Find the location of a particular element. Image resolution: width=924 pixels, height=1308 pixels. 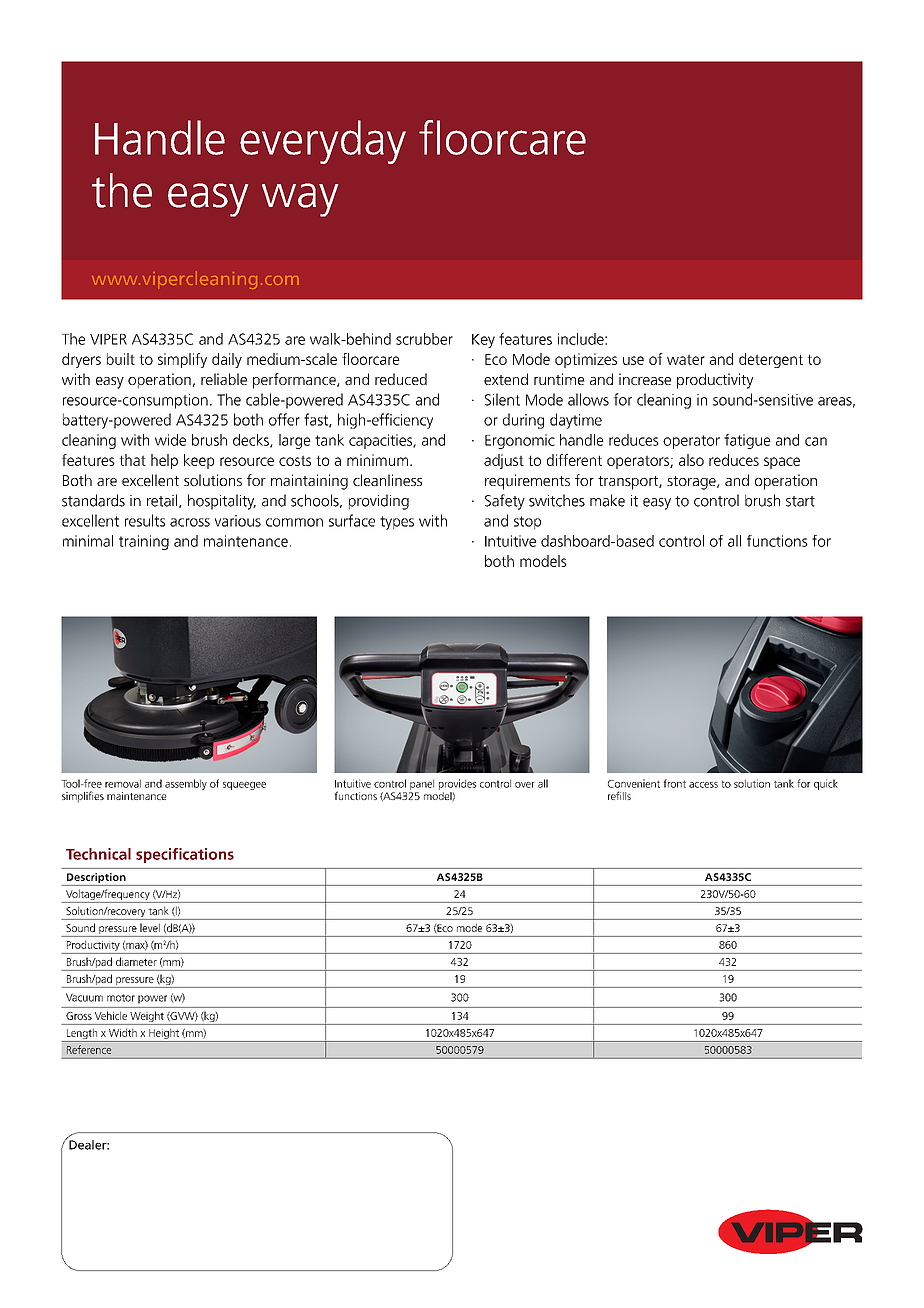

everyday is located at coordinates (323, 142).
